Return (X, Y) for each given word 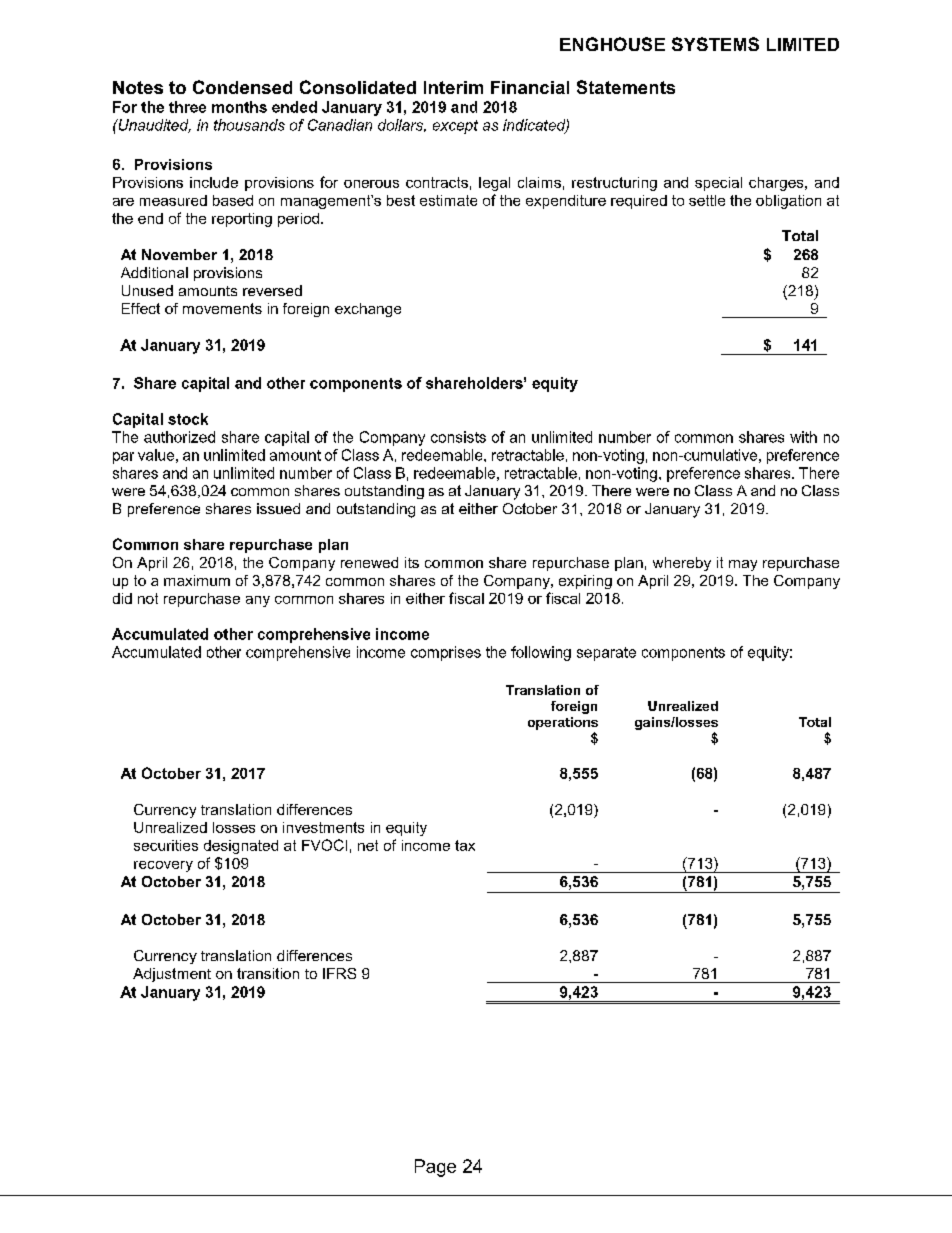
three (187, 107)
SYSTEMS (715, 44)
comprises (446, 653)
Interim (453, 87)
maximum (197, 580)
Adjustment (172, 975)
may (743, 565)
